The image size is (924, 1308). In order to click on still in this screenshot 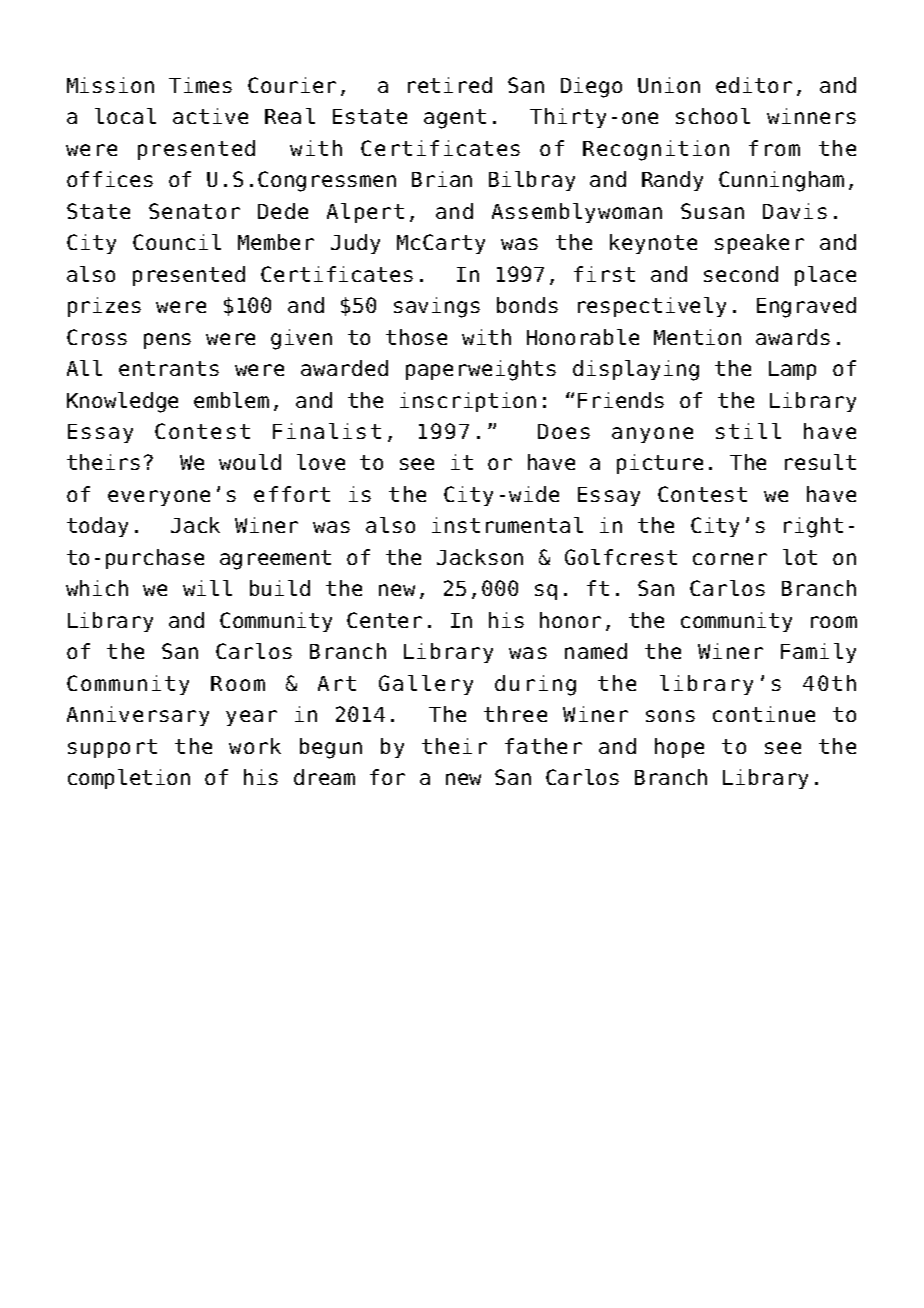, I will do `click(748, 431)`.
